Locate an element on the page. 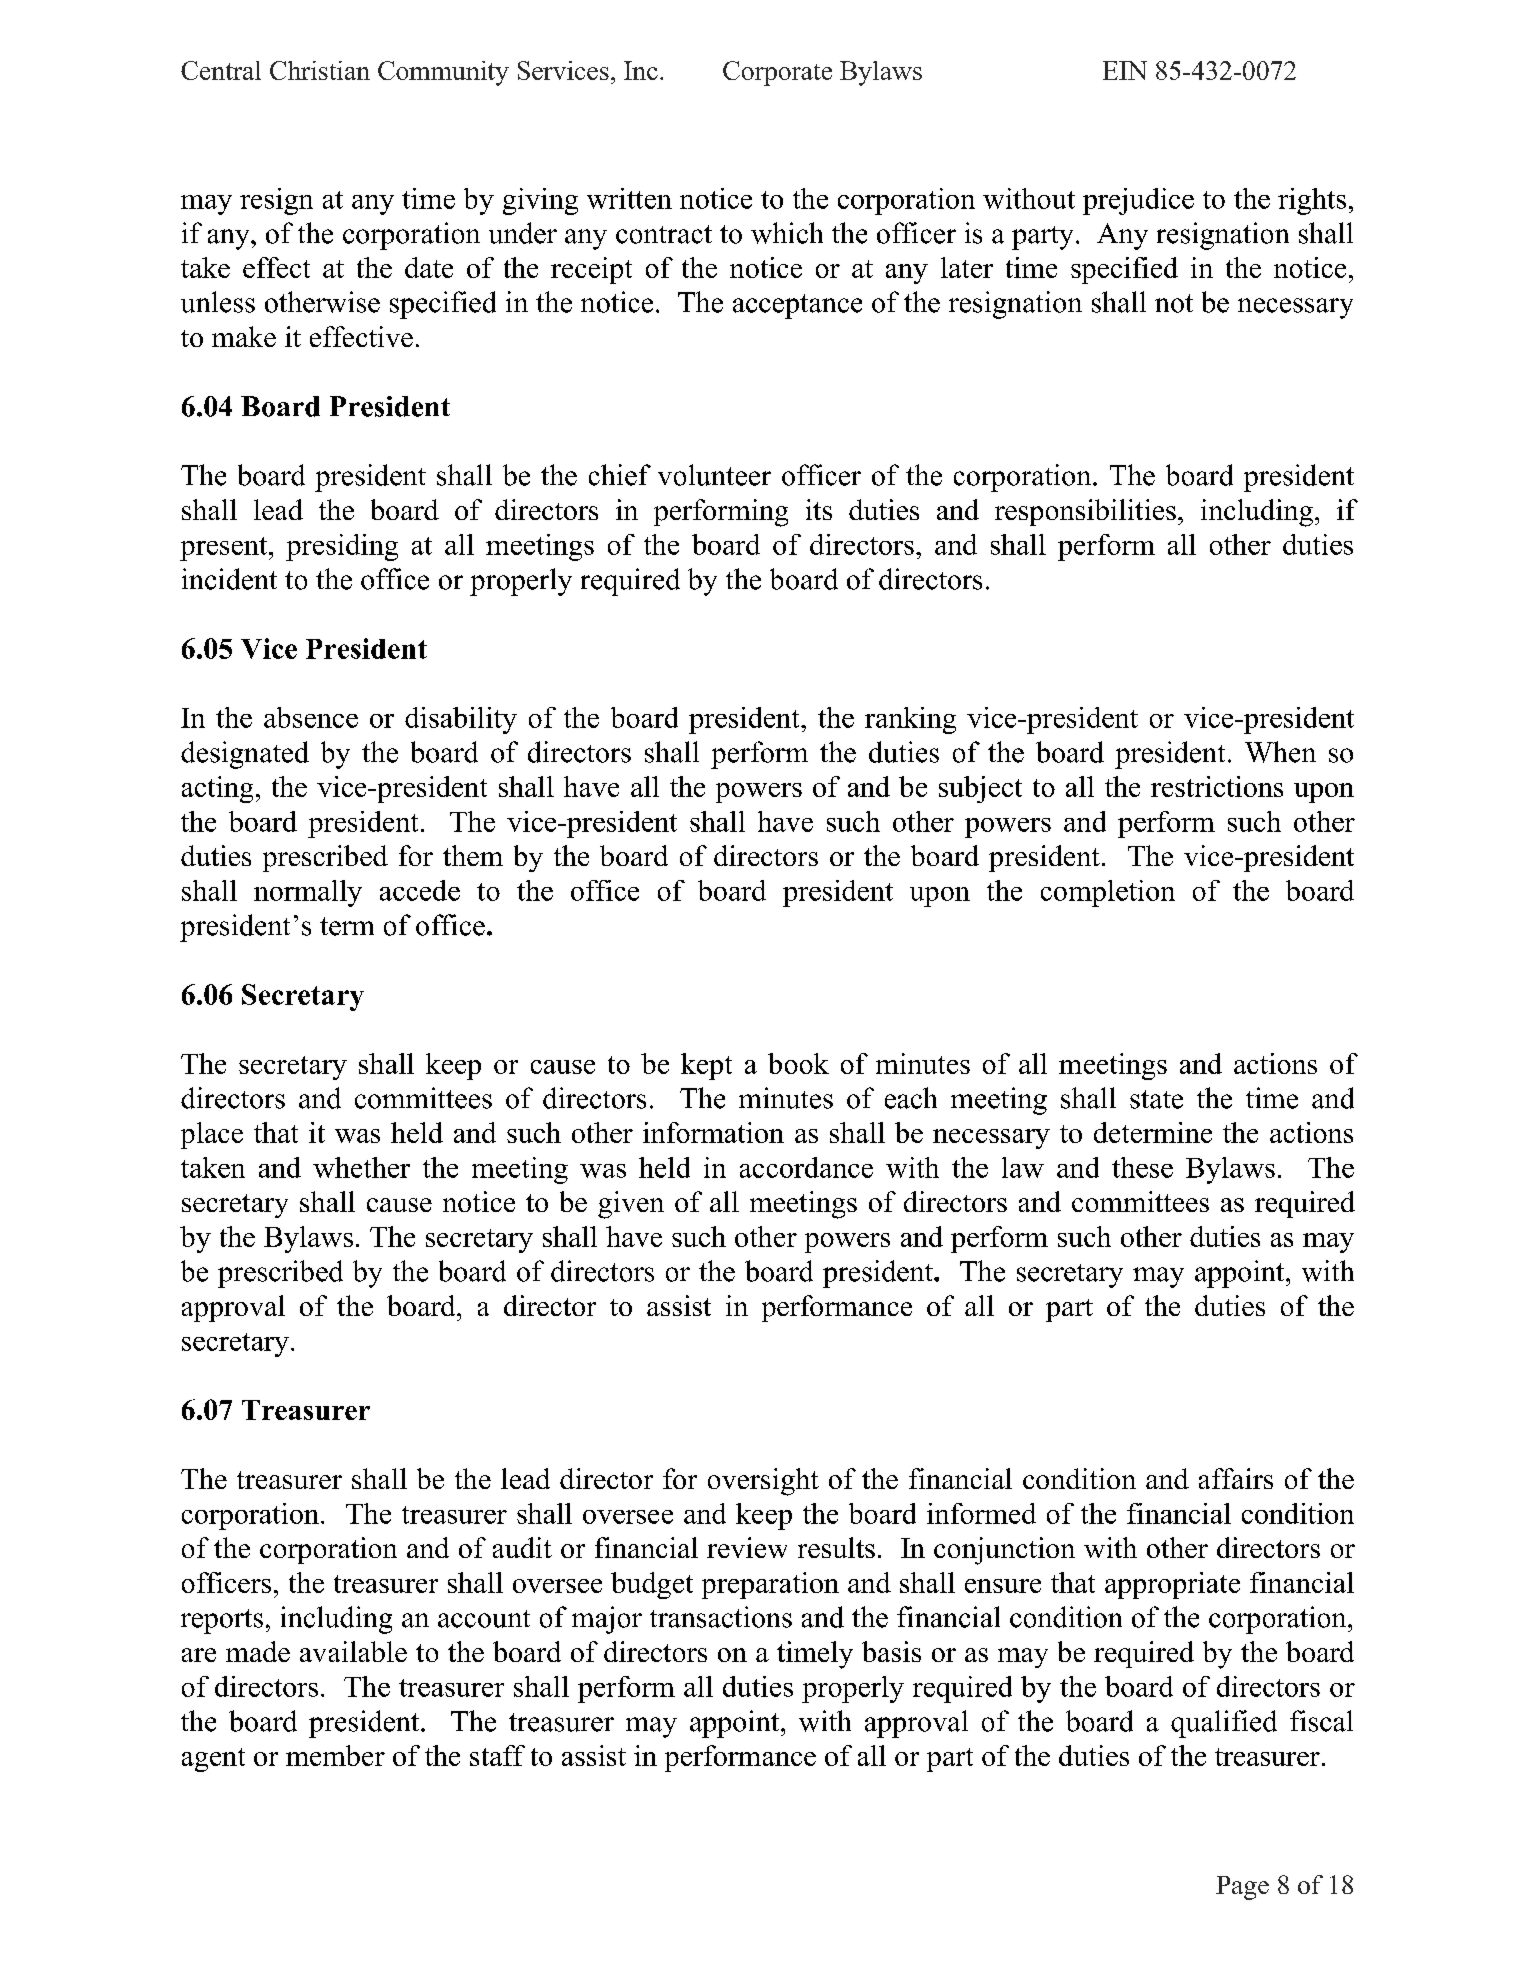  basis is located at coordinates (891, 1651).
